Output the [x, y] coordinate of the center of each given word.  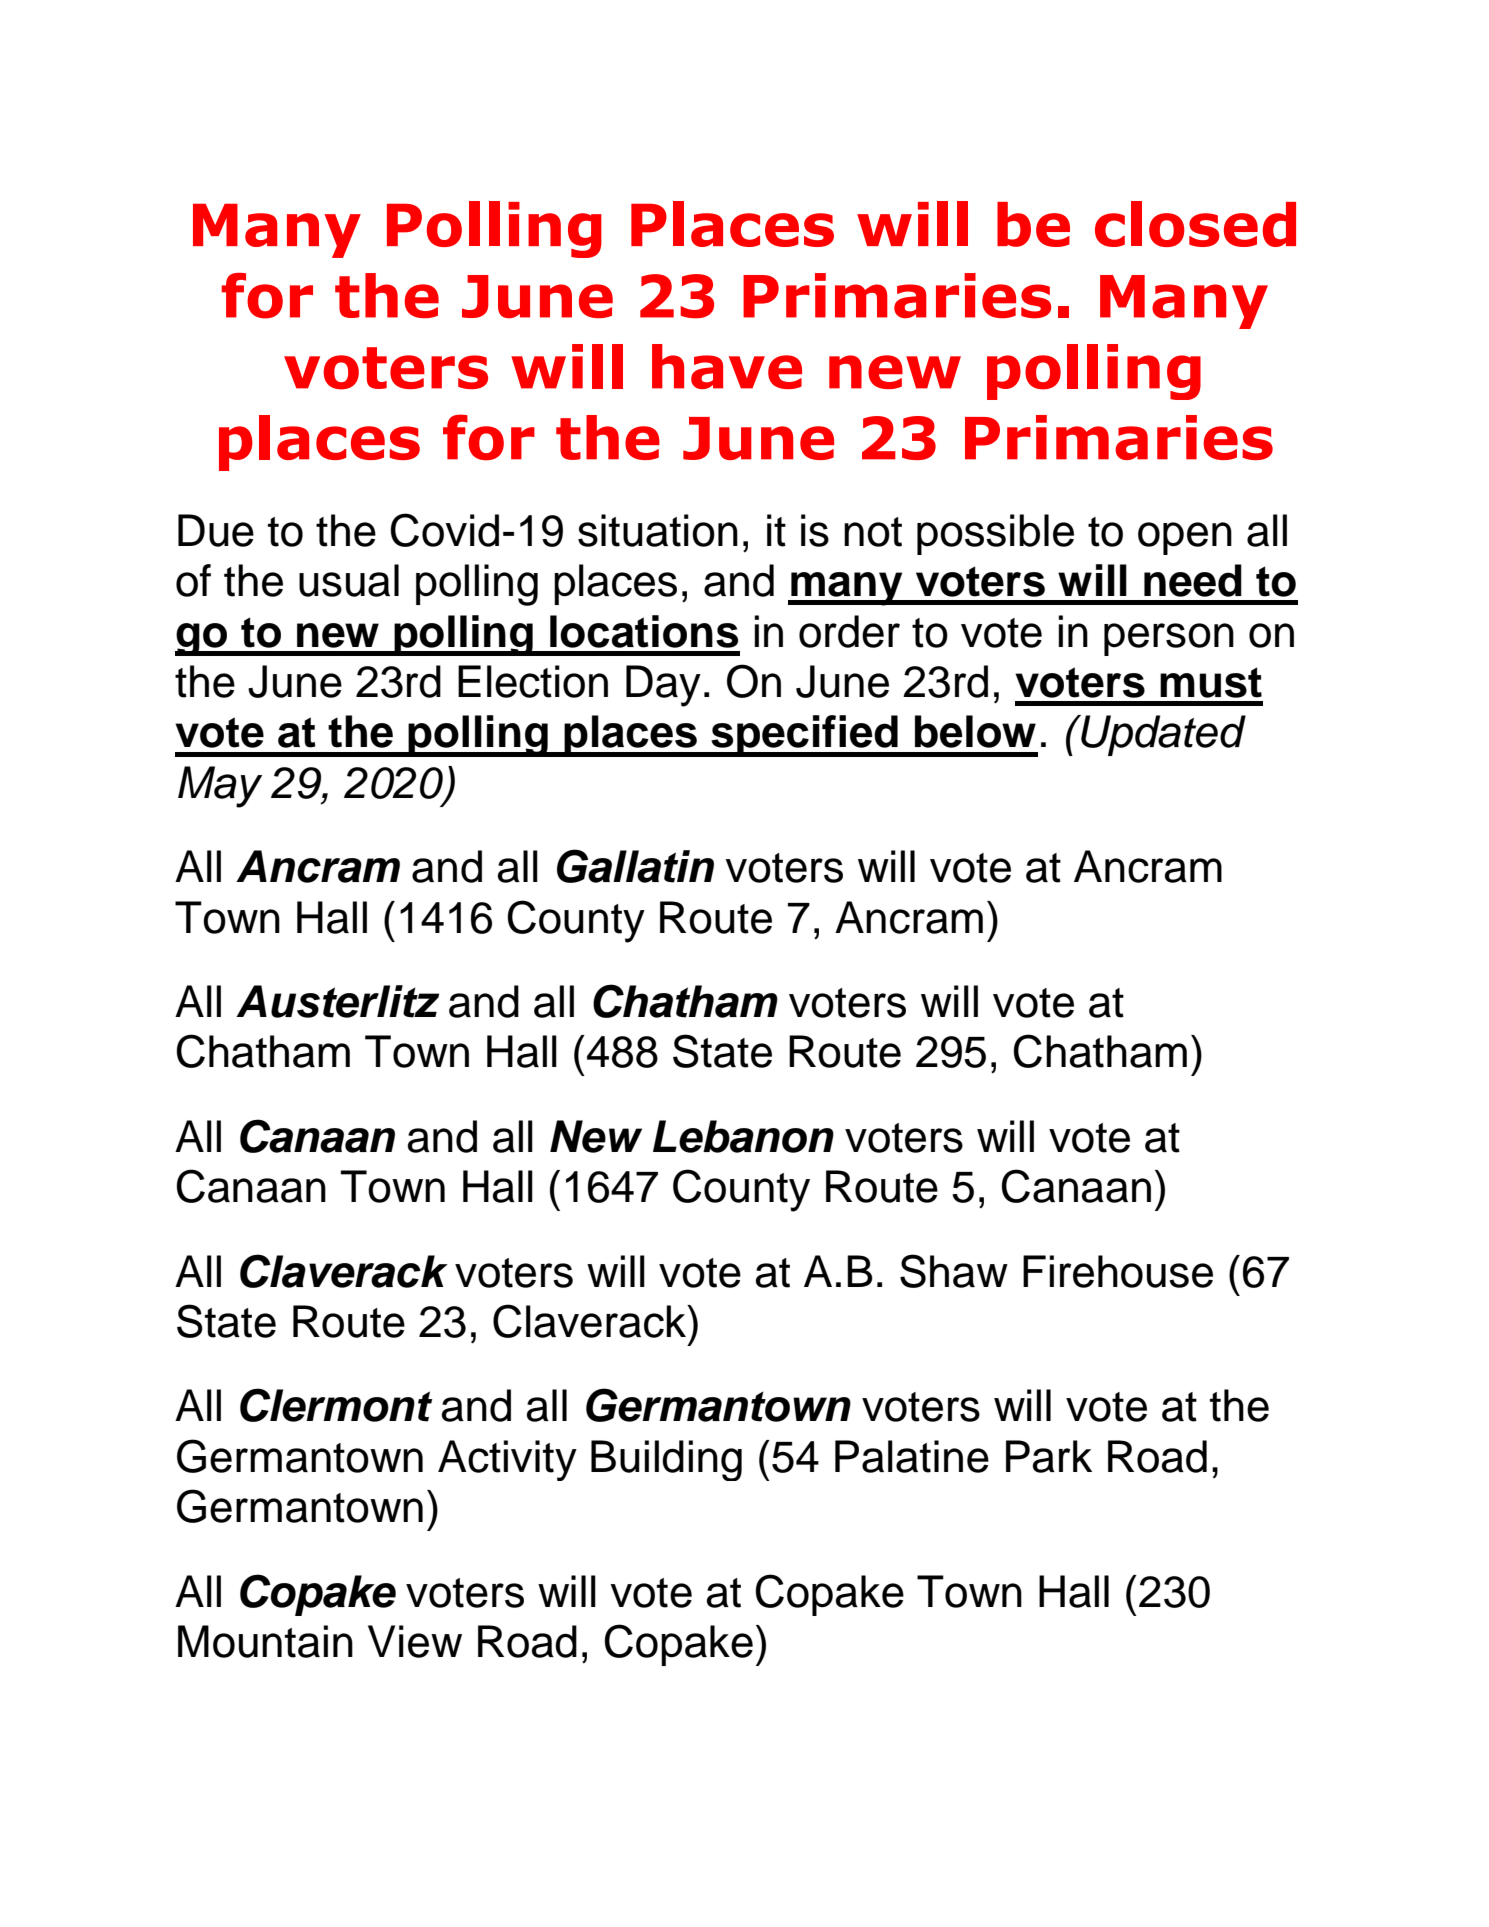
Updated [1162, 735]
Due [216, 530]
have [727, 366]
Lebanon [743, 1136]
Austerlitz [337, 1001]
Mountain [265, 1641]
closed [1195, 224]
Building [666, 1460]
